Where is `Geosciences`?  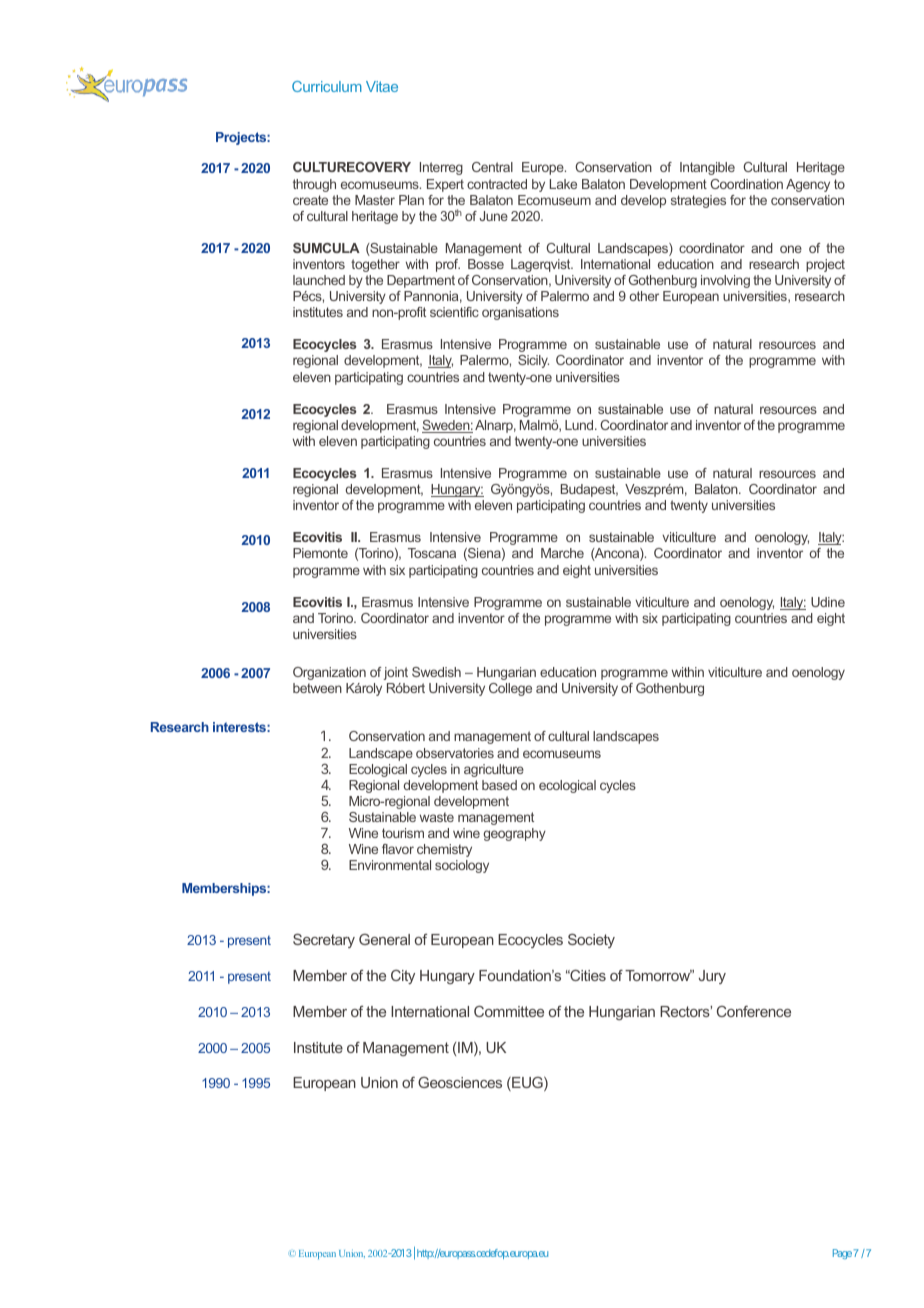 Geosciences is located at coordinates (460, 1082).
